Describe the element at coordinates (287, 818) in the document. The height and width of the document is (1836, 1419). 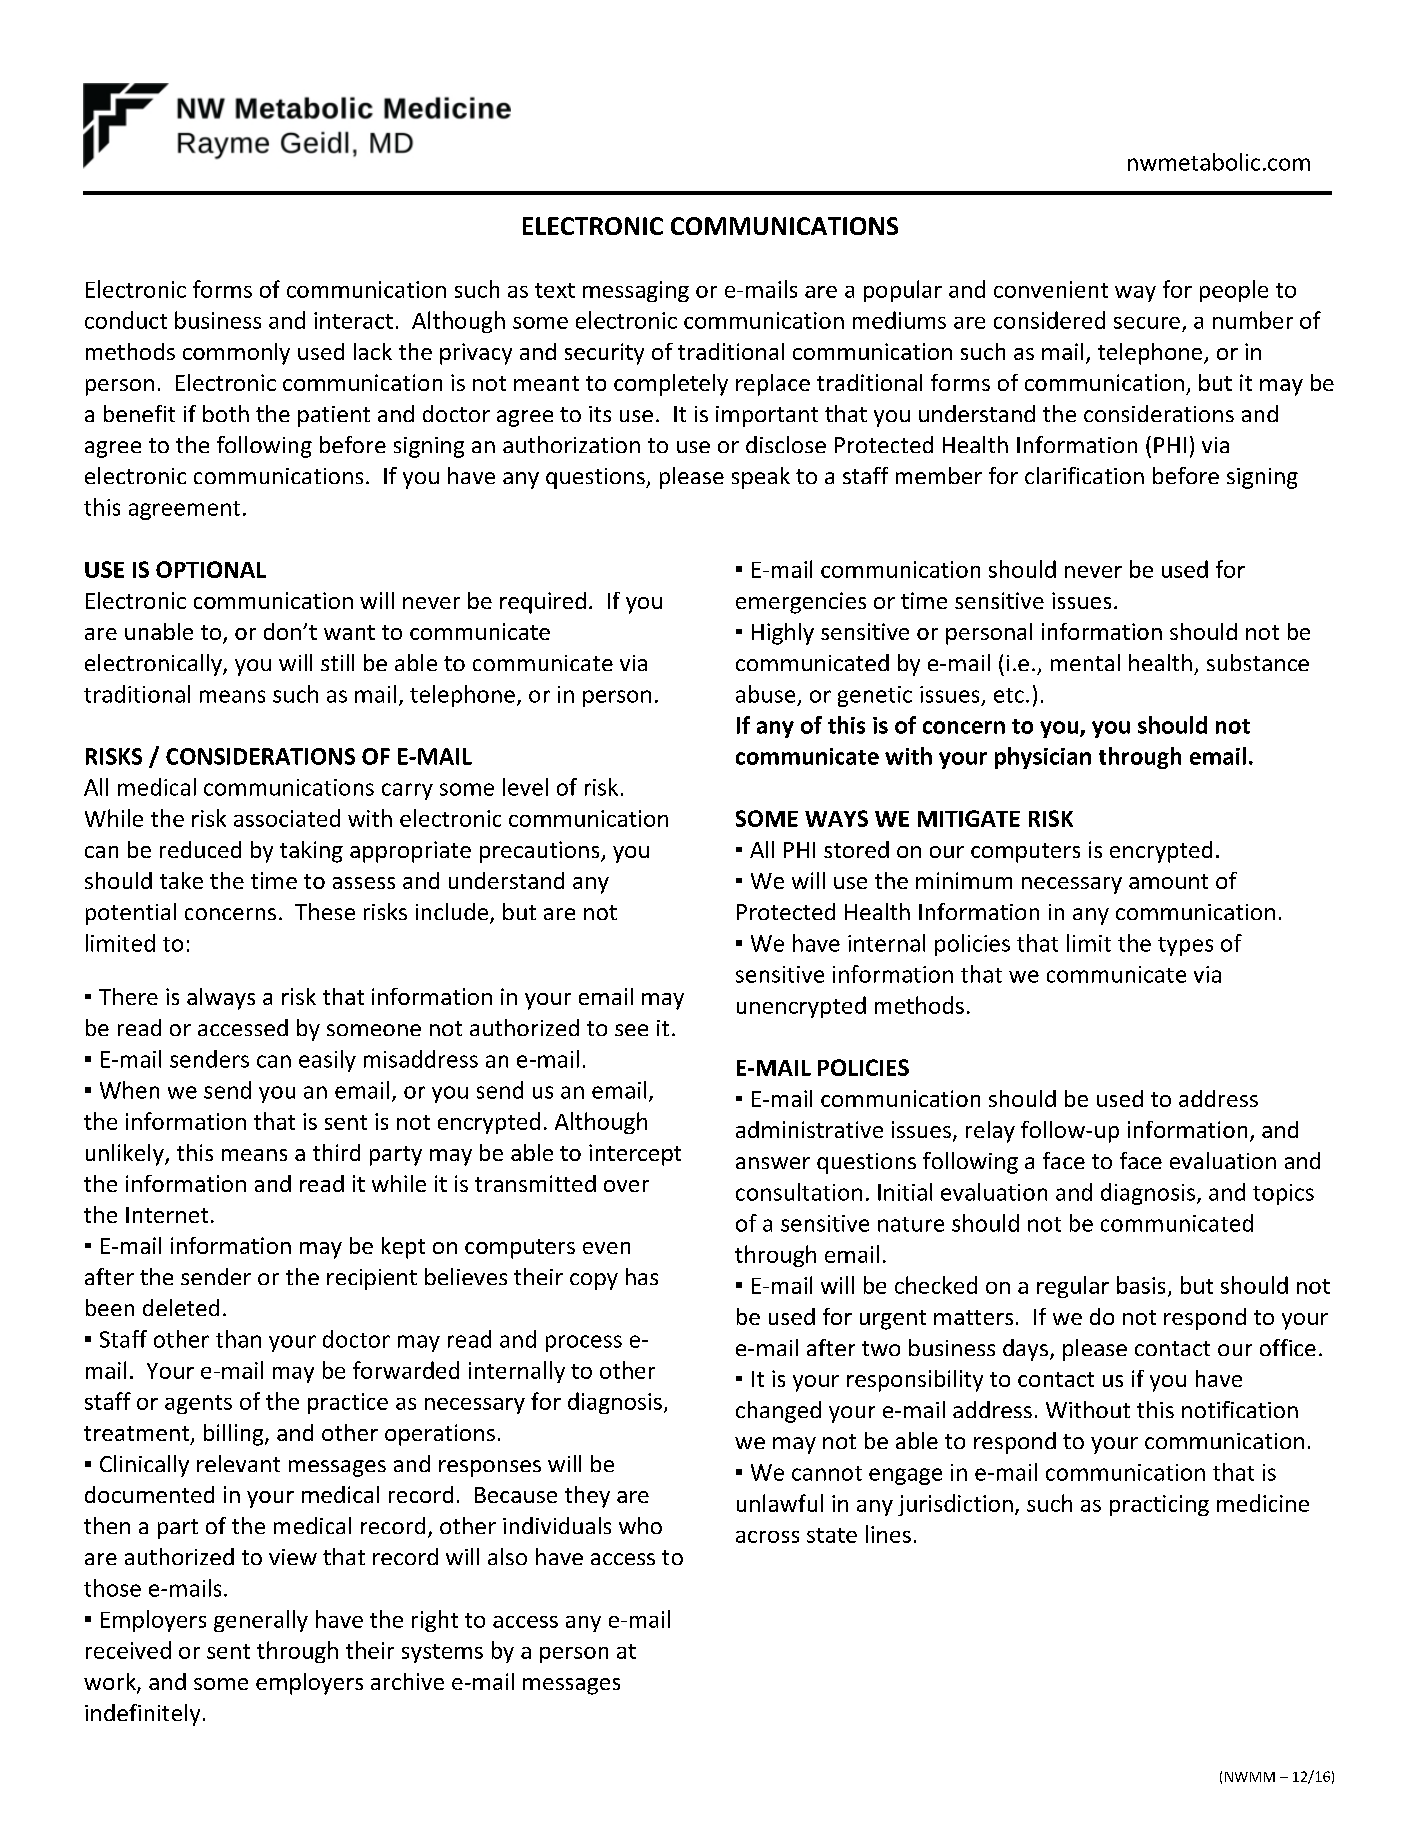
I see `associated` at that location.
